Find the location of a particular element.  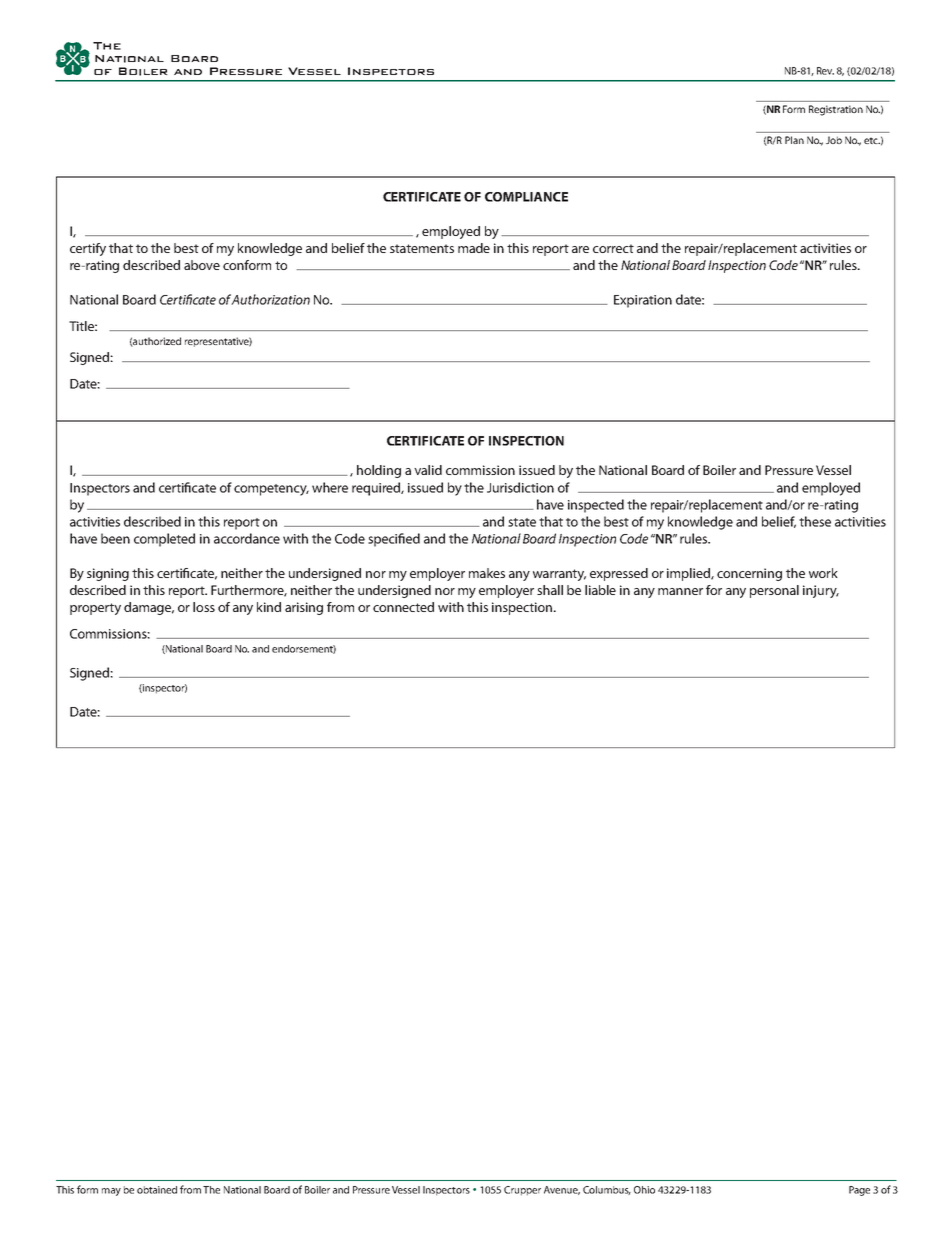

Plan is located at coordinates (794, 140).
